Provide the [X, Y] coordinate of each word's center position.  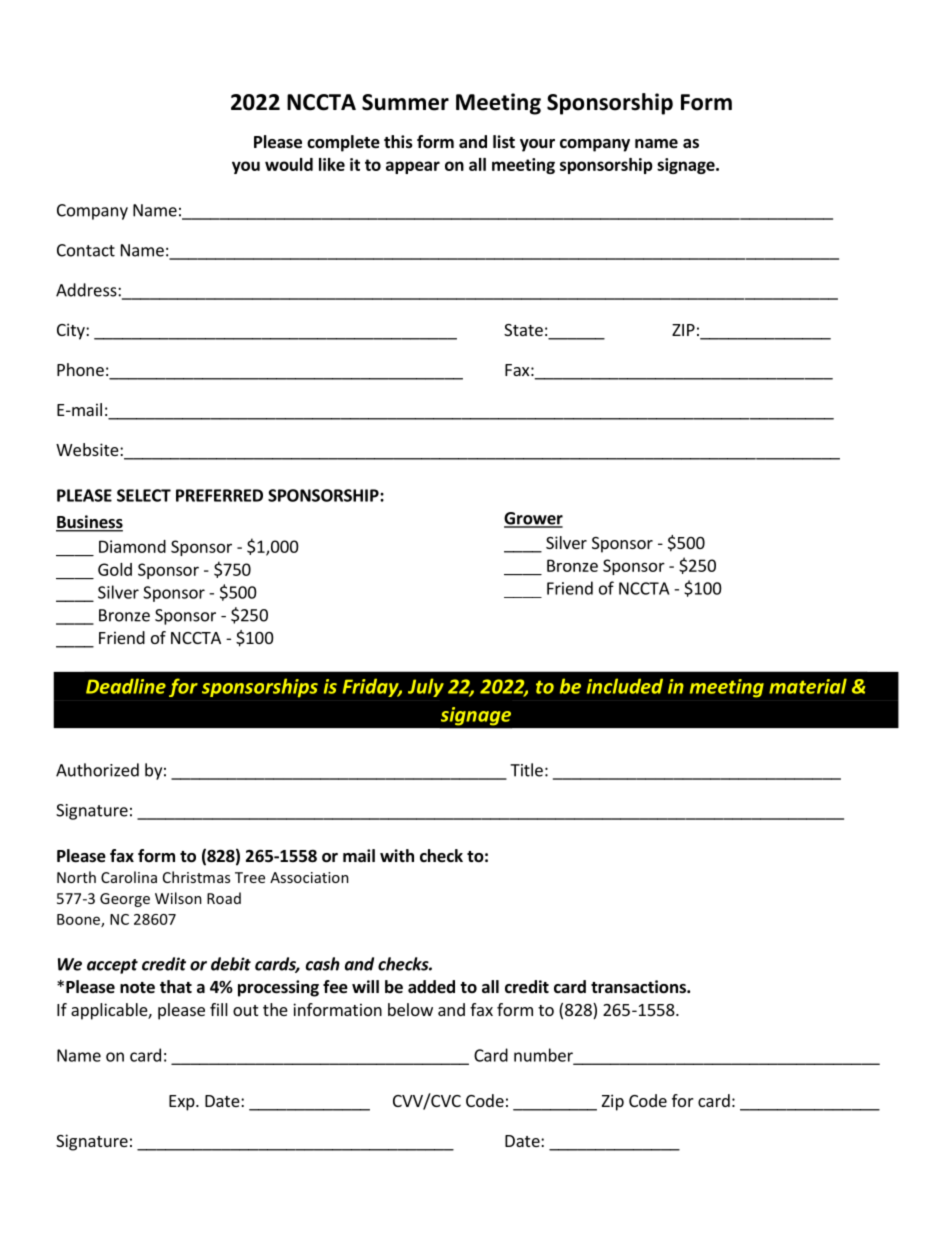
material [808, 686]
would [289, 164]
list [504, 141]
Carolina [129, 877]
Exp [183, 1103]
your [537, 145]
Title [526, 770]
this [398, 142]
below [410, 1009]
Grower [533, 519]
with [397, 855]
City [72, 331]
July [426, 687]
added [431, 987]
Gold [115, 569]
